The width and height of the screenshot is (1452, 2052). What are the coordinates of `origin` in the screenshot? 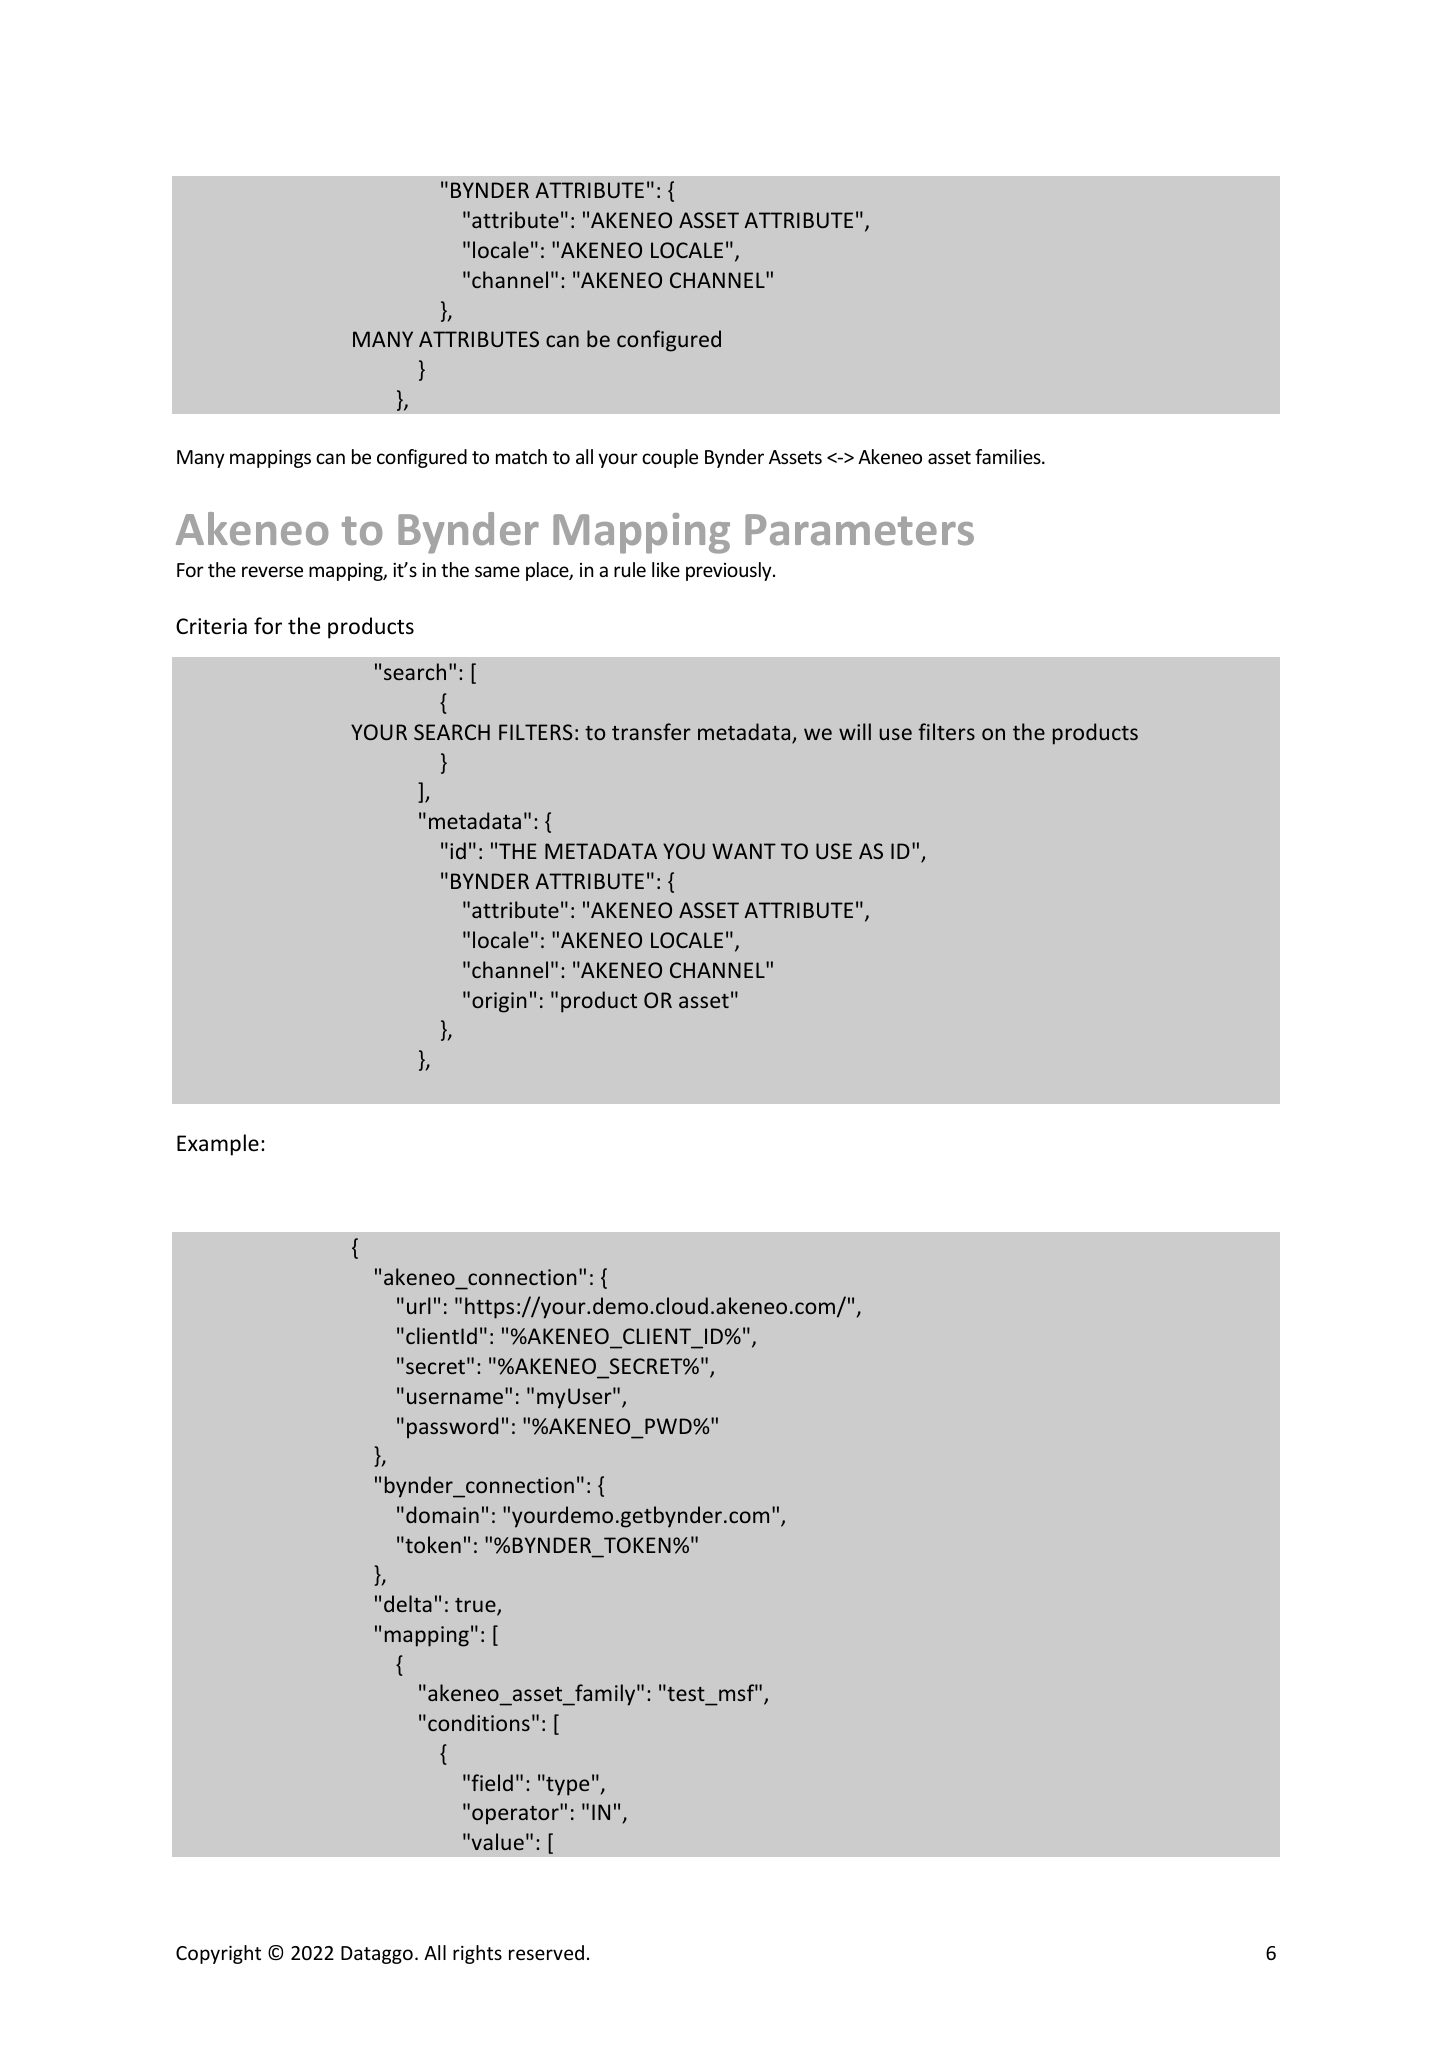 It's located at (499, 1002).
